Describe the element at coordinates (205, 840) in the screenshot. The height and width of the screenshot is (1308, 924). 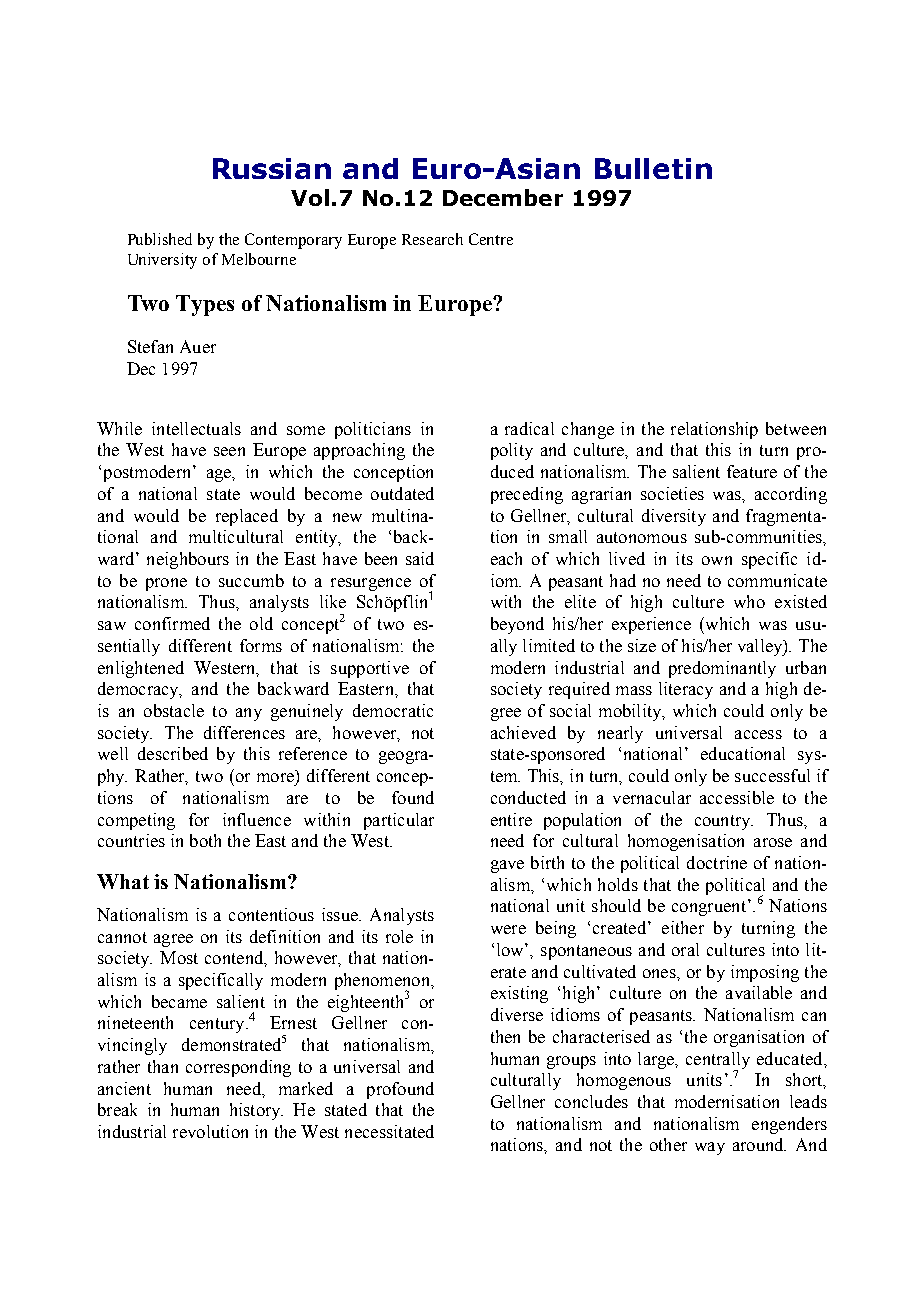
I see `both` at that location.
